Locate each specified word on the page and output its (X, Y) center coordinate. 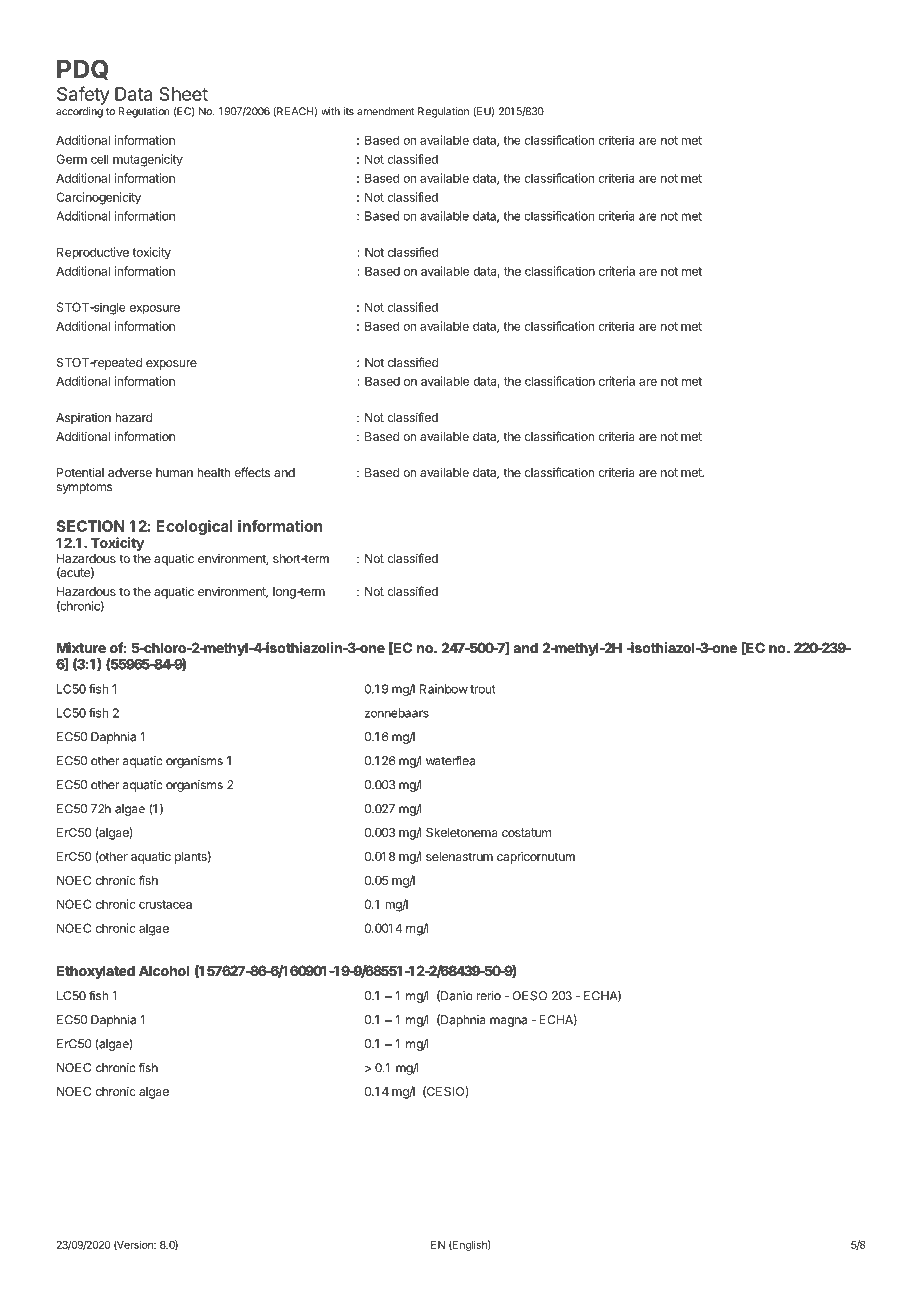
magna (508, 1022)
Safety (83, 95)
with (330, 111)
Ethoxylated (96, 972)
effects (252, 472)
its (349, 111)
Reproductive (93, 253)
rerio (489, 996)
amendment (386, 111)
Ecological (194, 527)
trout (483, 689)
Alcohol (164, 971)
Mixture (81, 647)
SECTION (90, 526)
